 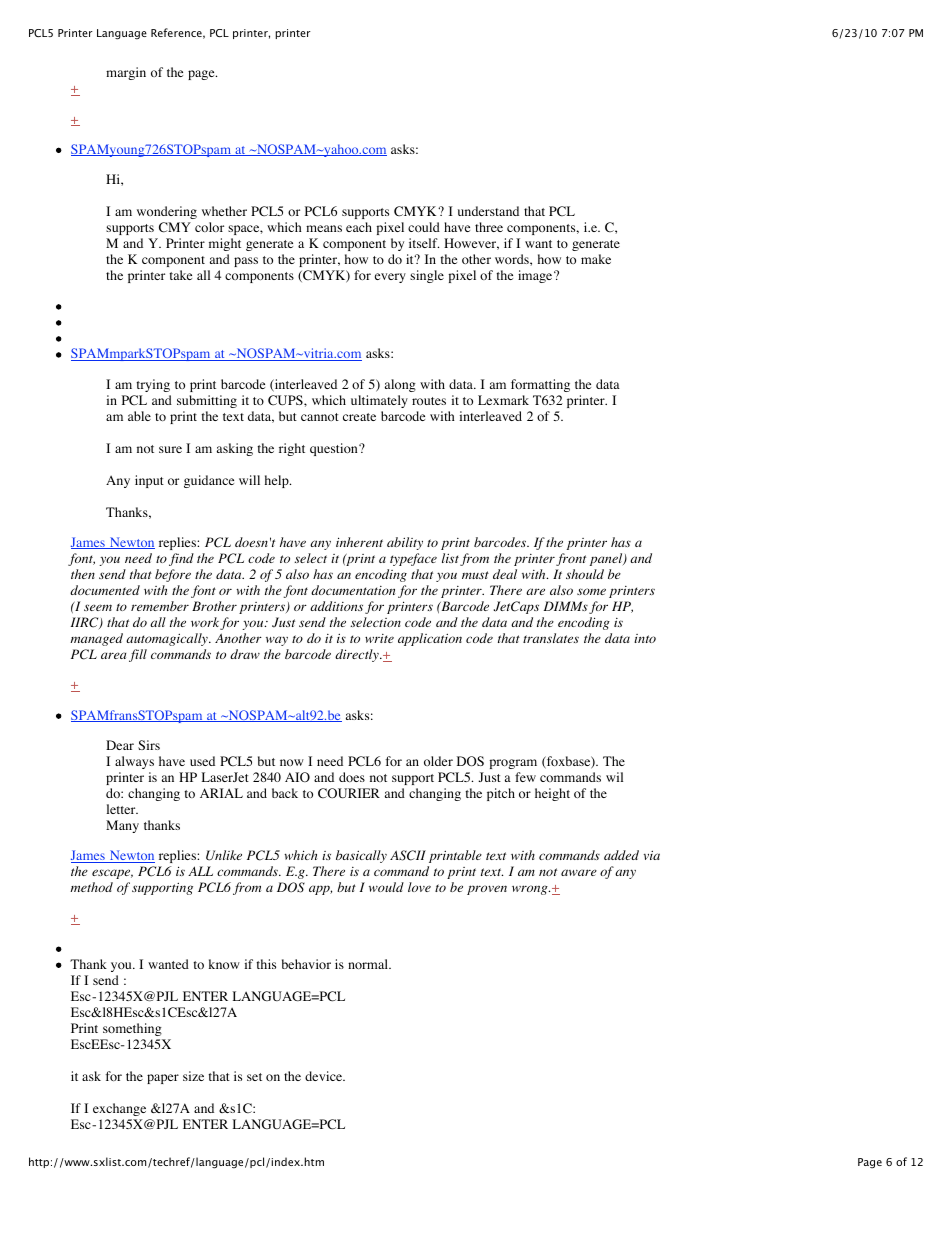 What do you see at coordinates (488, 211) in the document?
I see `understand` at bounding box center [488, 211].
